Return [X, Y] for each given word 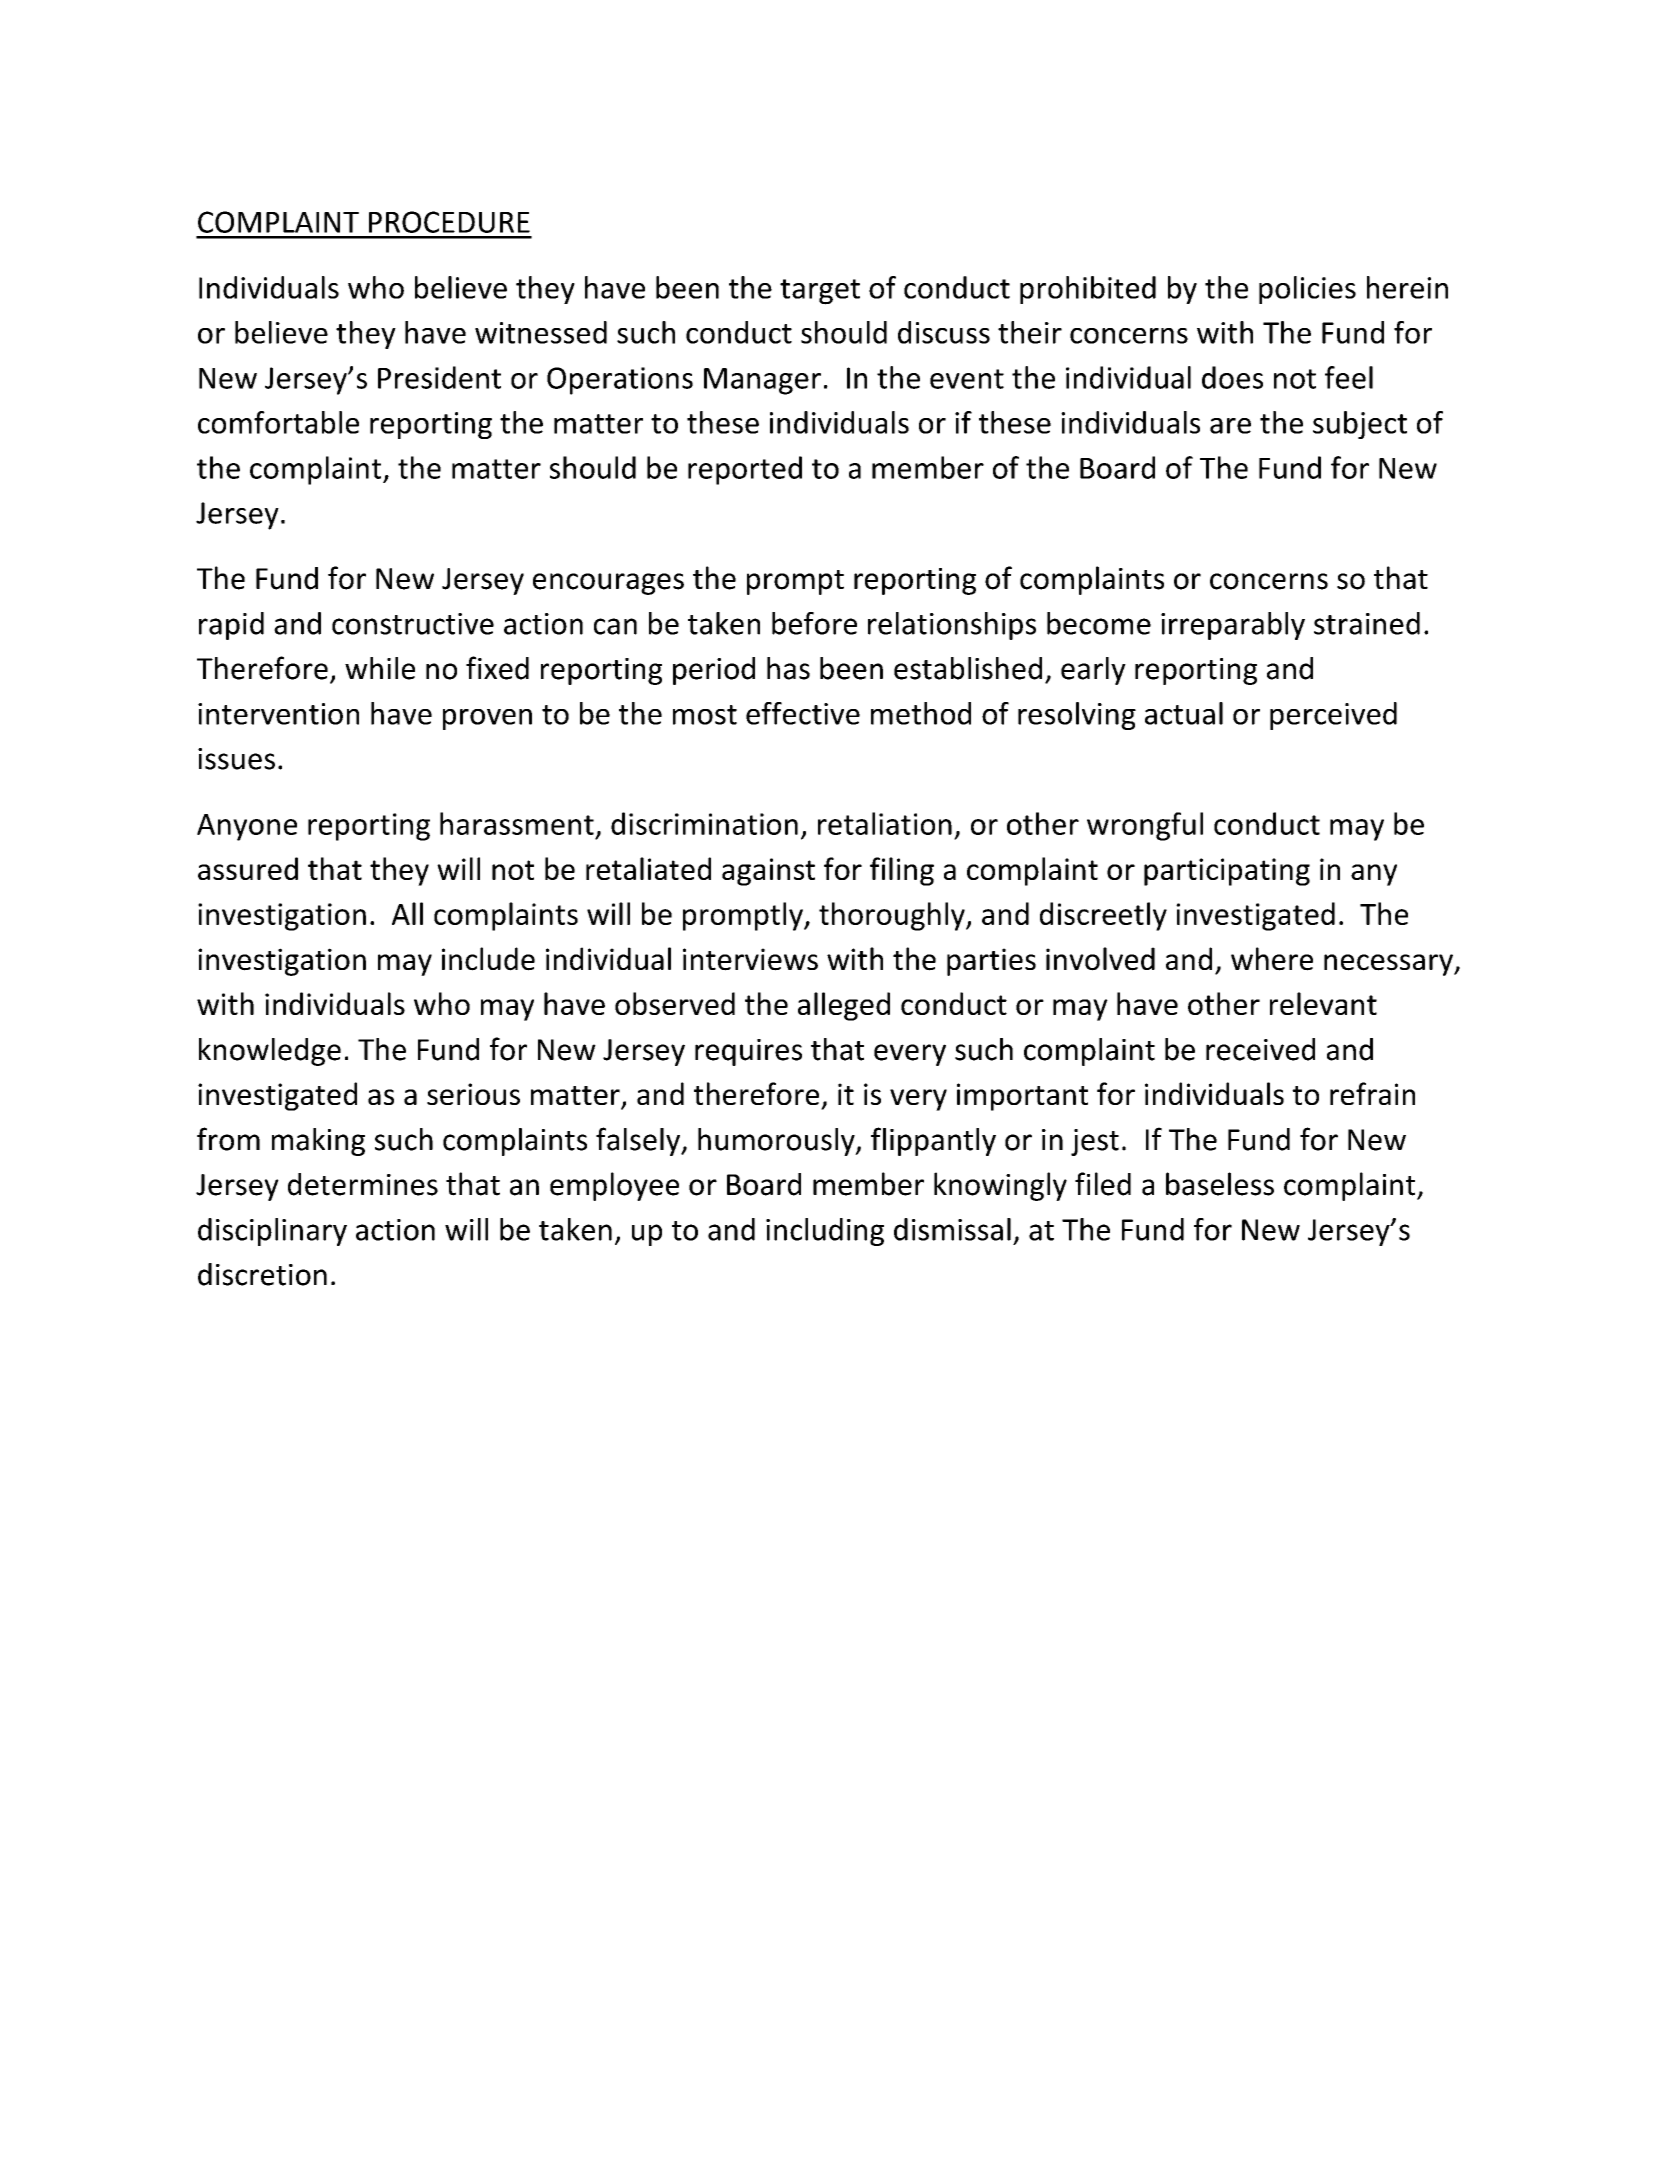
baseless [1220, 1184]
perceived [1333, 716]
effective [803, 713]
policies [1307, 290]
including [825, 1232]
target [820, 292]
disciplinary [272, 1232]
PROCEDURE [449, 222]
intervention [278, 714]
